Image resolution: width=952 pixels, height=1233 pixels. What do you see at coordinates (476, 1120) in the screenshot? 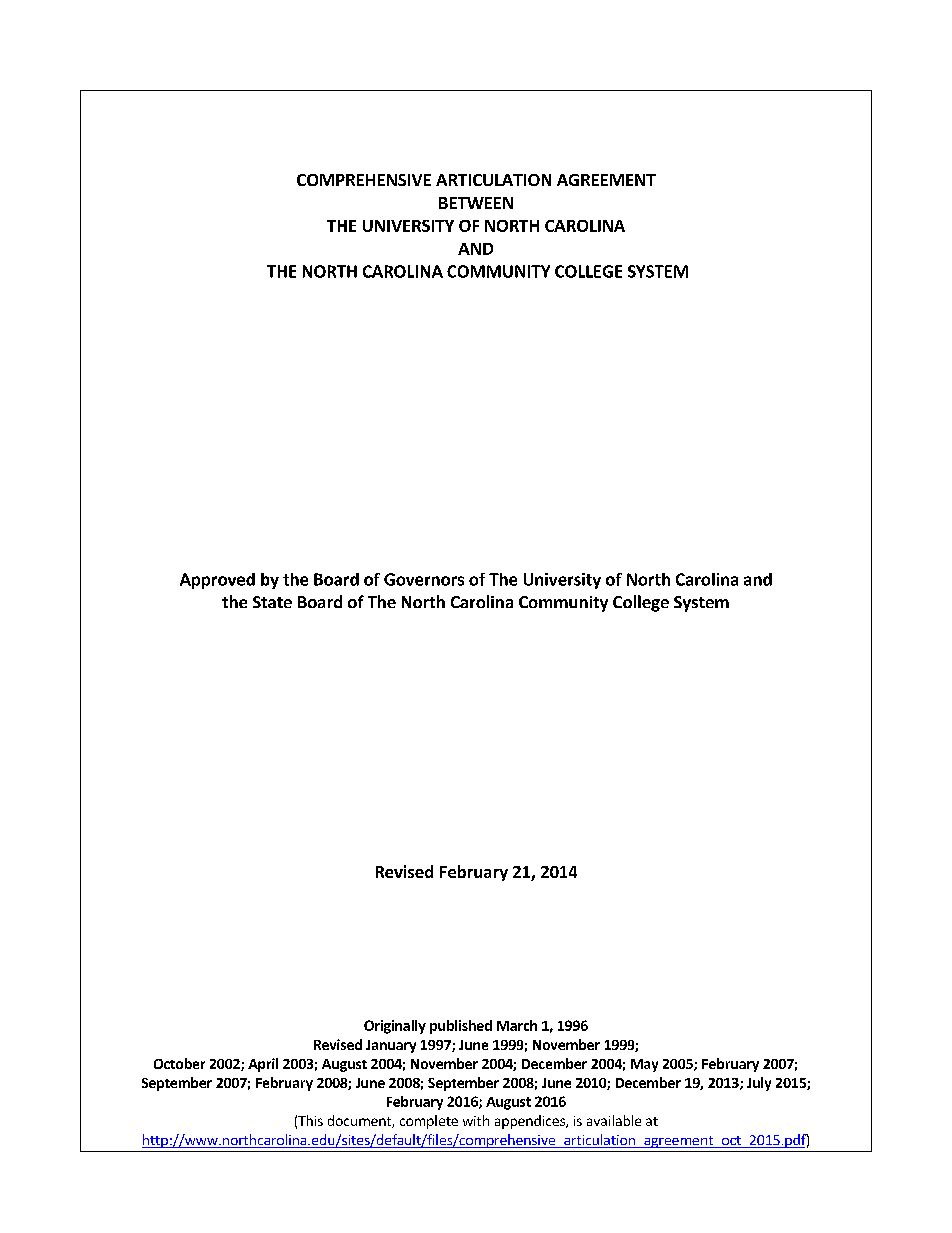
I see `with` at bounding box center [476, 1120].
